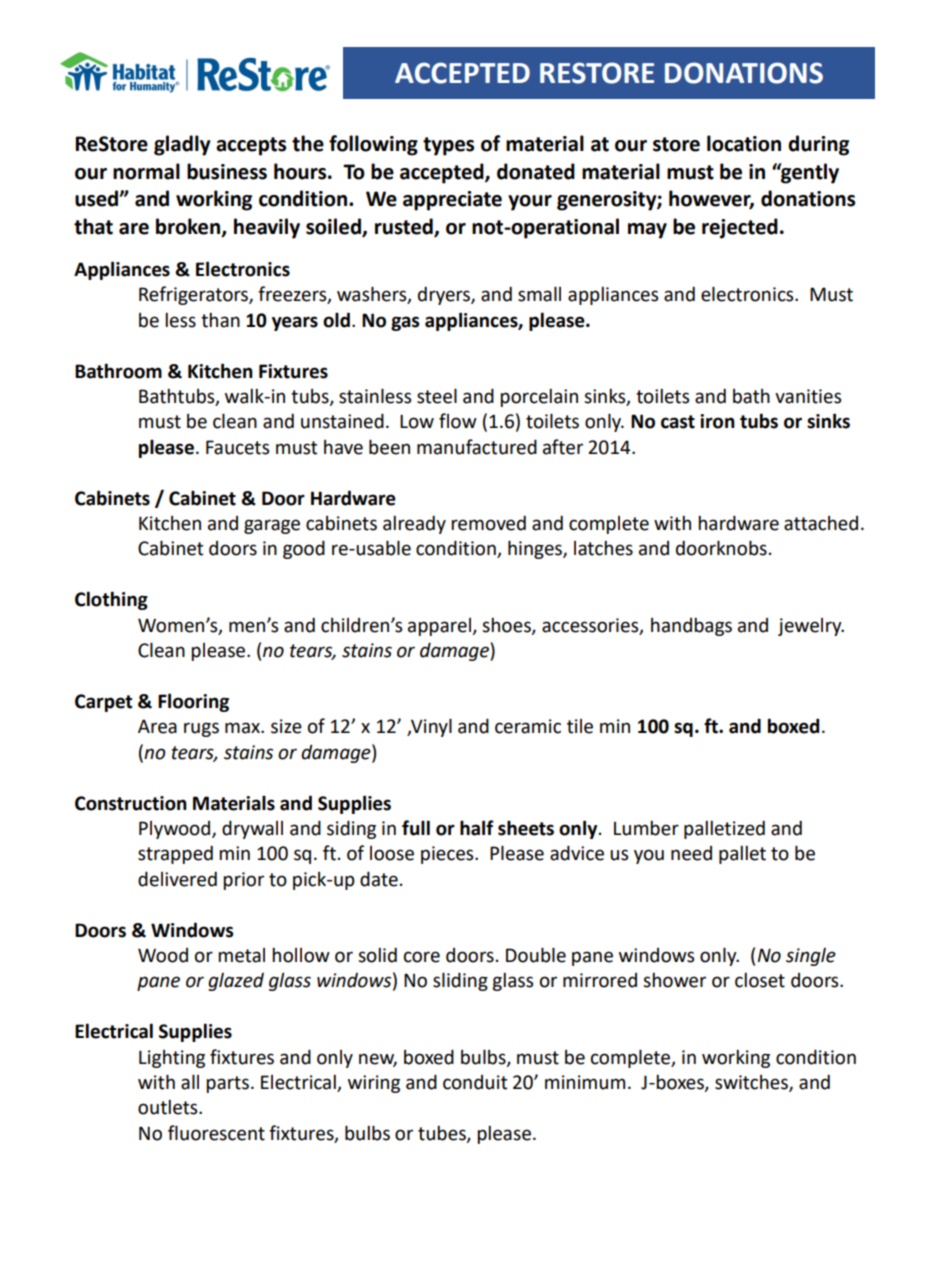  I want to click on conduit, so click(475, 1082).
